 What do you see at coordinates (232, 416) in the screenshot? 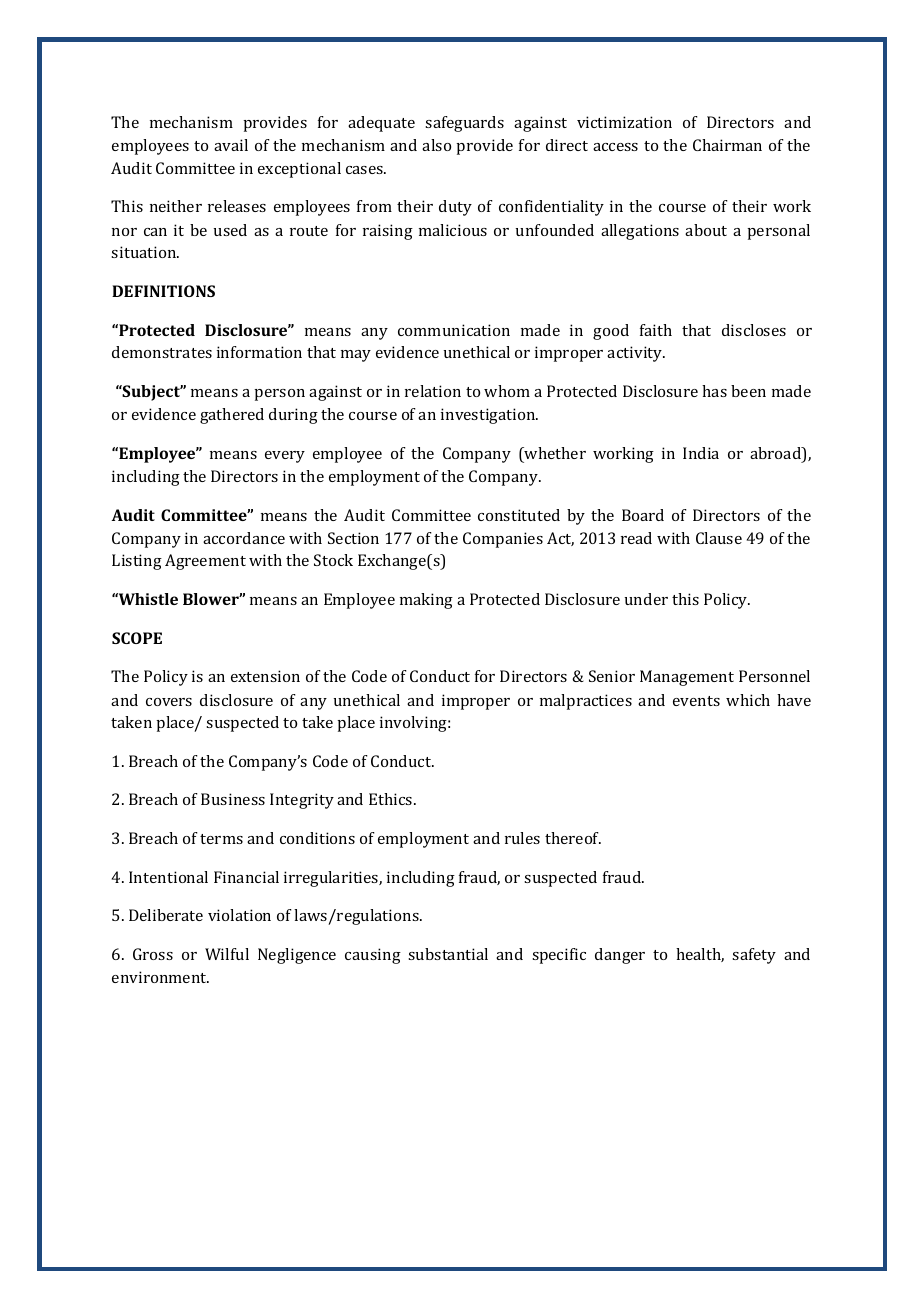
I see `gathered` at bounding box center [232, 416].
